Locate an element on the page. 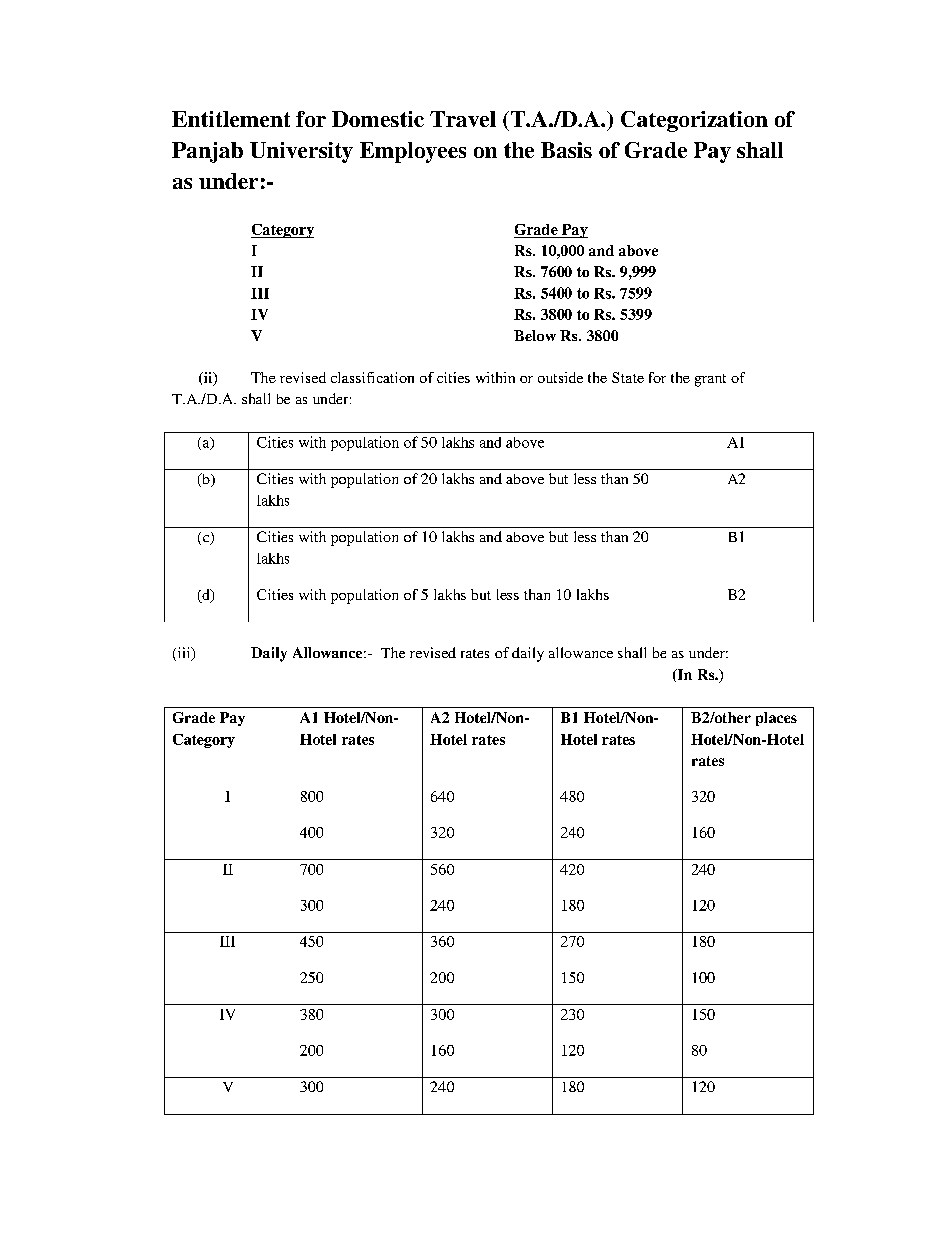 The image size is (952, 1233). outside is located at coordinates (560, 377).
